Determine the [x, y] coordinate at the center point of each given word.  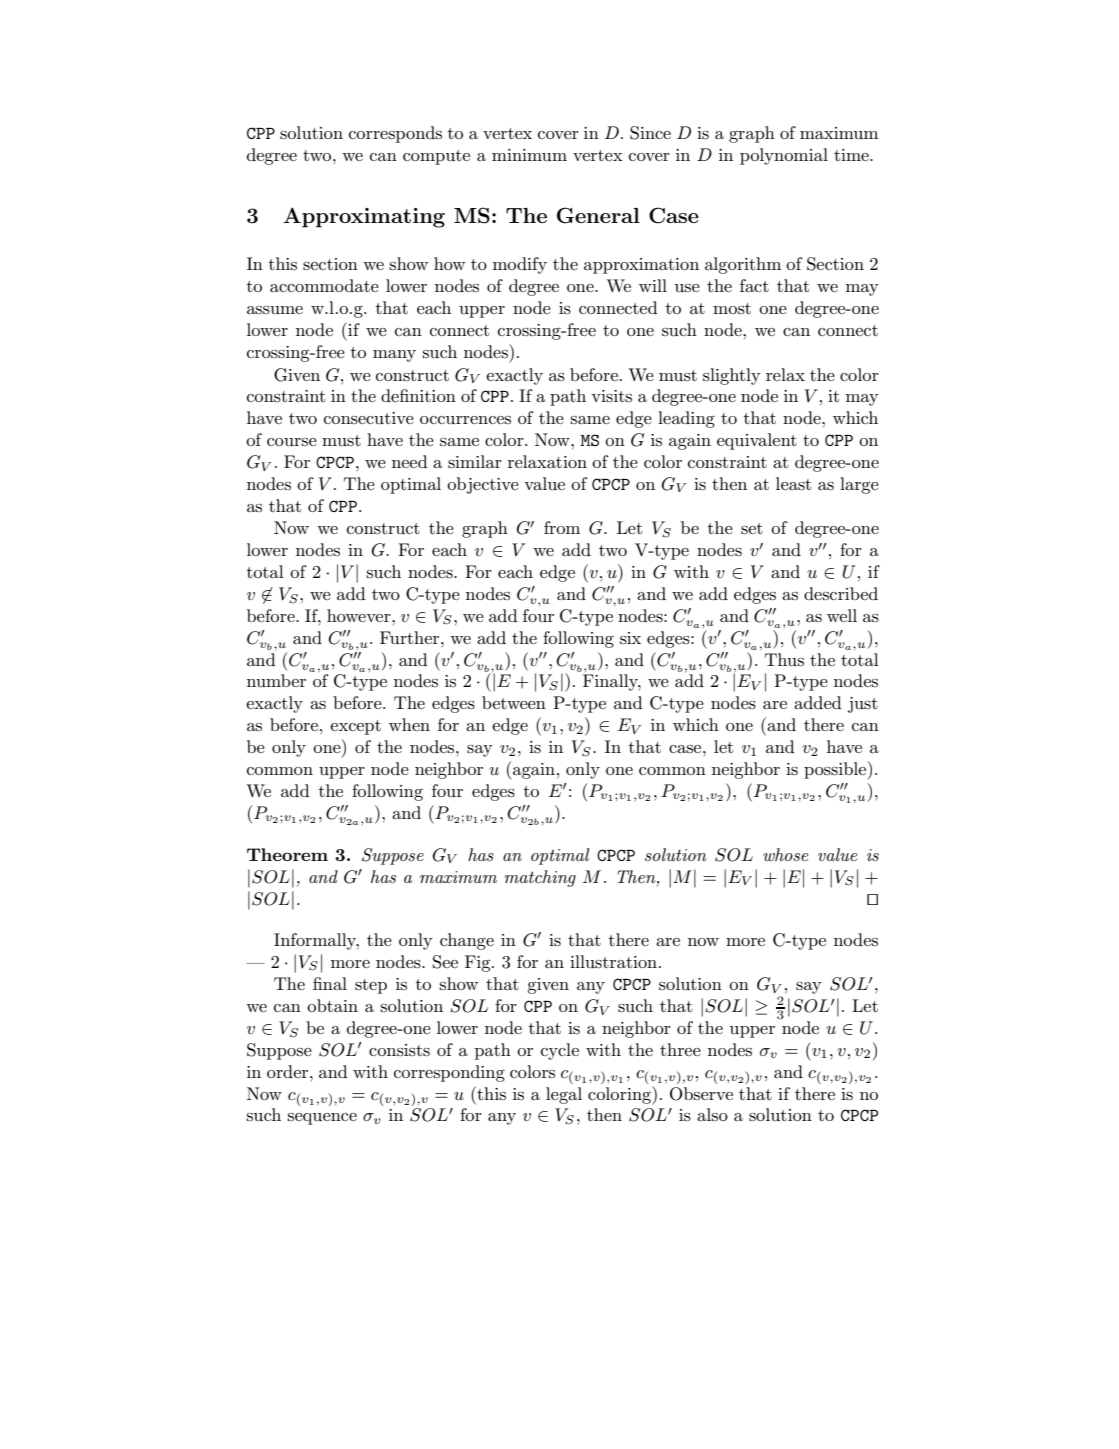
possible [836, 770]
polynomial [784, 156]
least [793, 484]
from [562, 527]
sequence [322, 1119]
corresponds [395, 134]
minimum [529, 155]
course [292, 442]
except [355, 727]
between [514, 702]
